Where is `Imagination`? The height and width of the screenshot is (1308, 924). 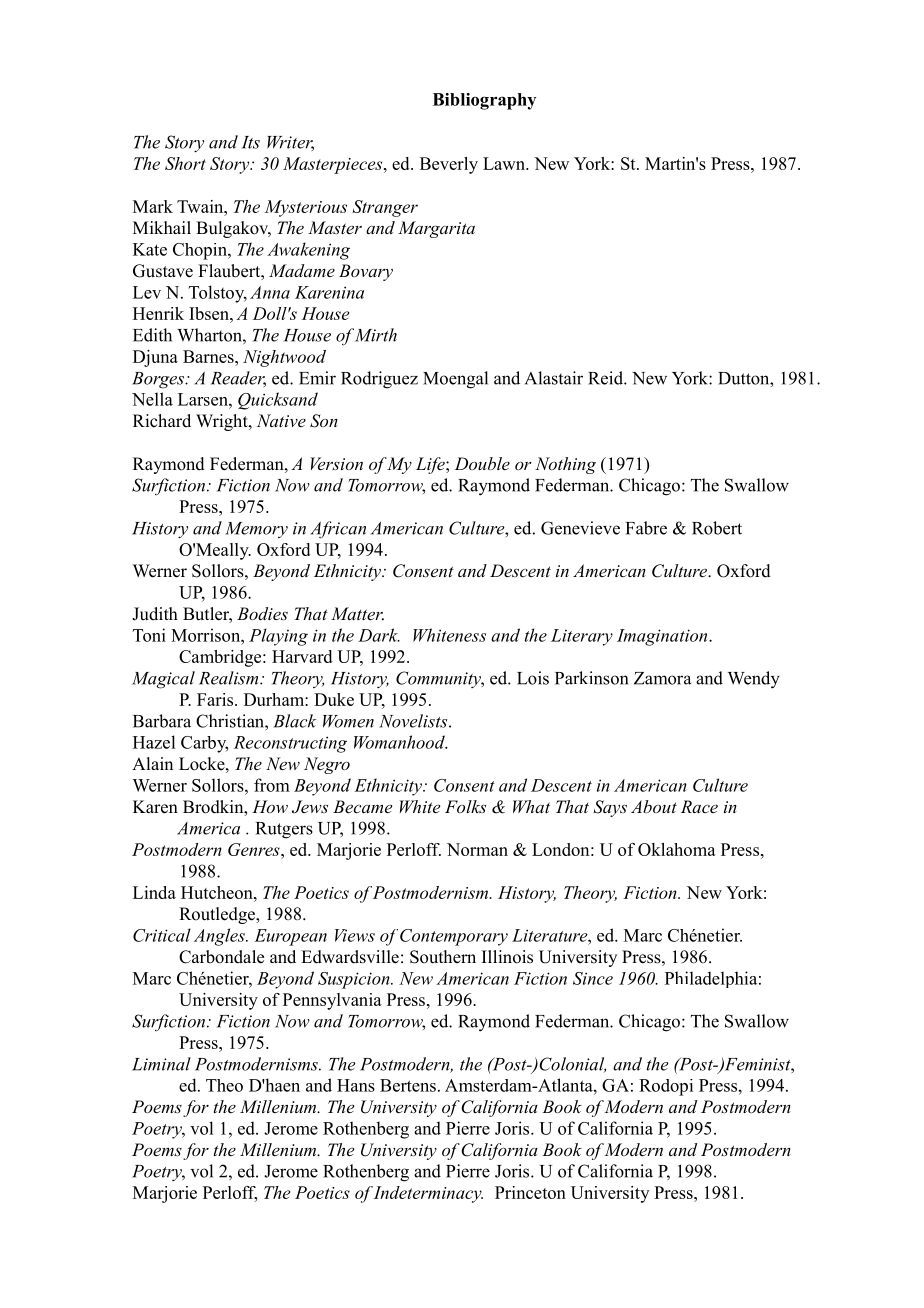
Imagination is located at coordinates (663, 637).
